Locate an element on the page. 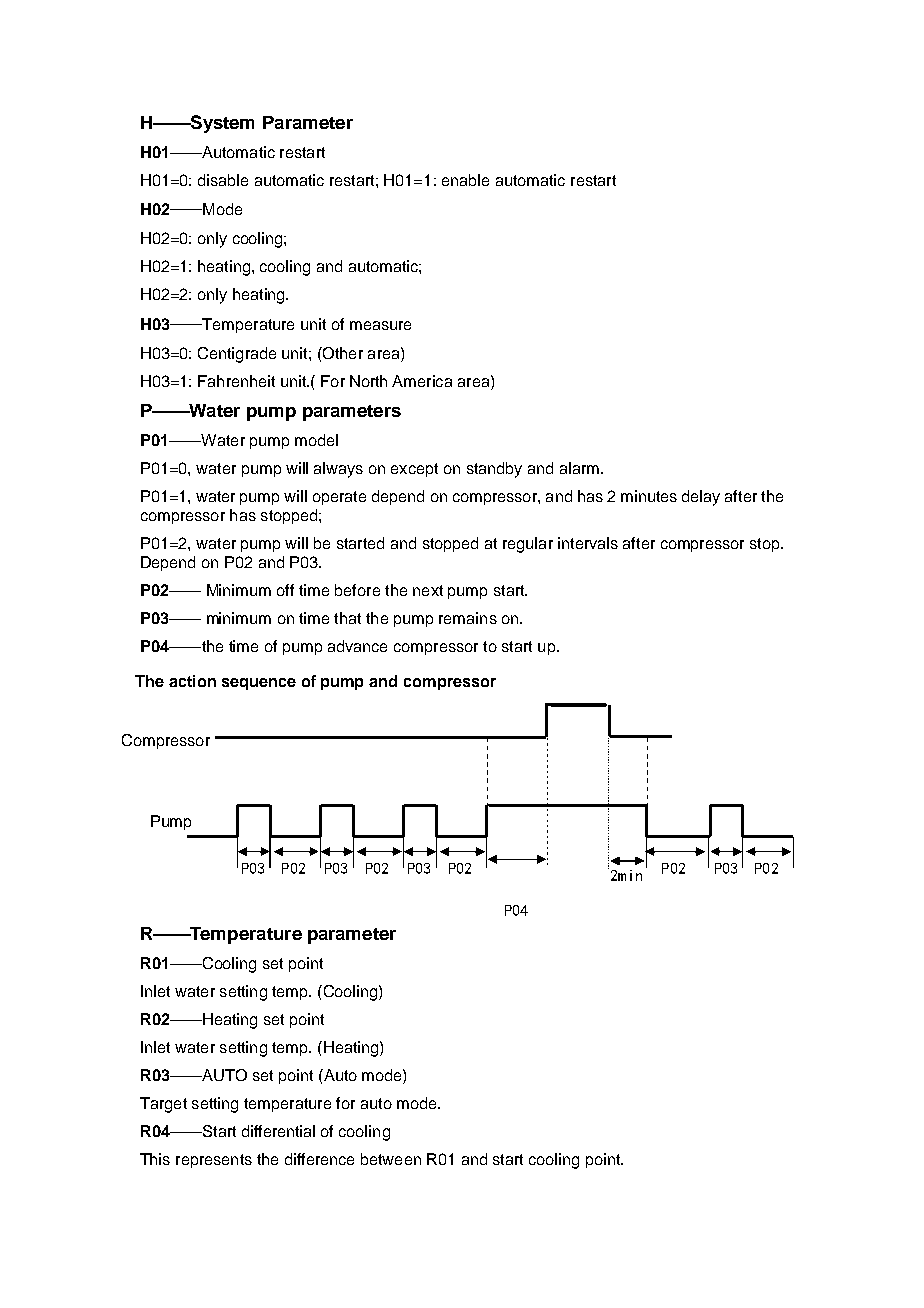 This page has height=1308, width=924. between is located at coordinates (391, 1159).
